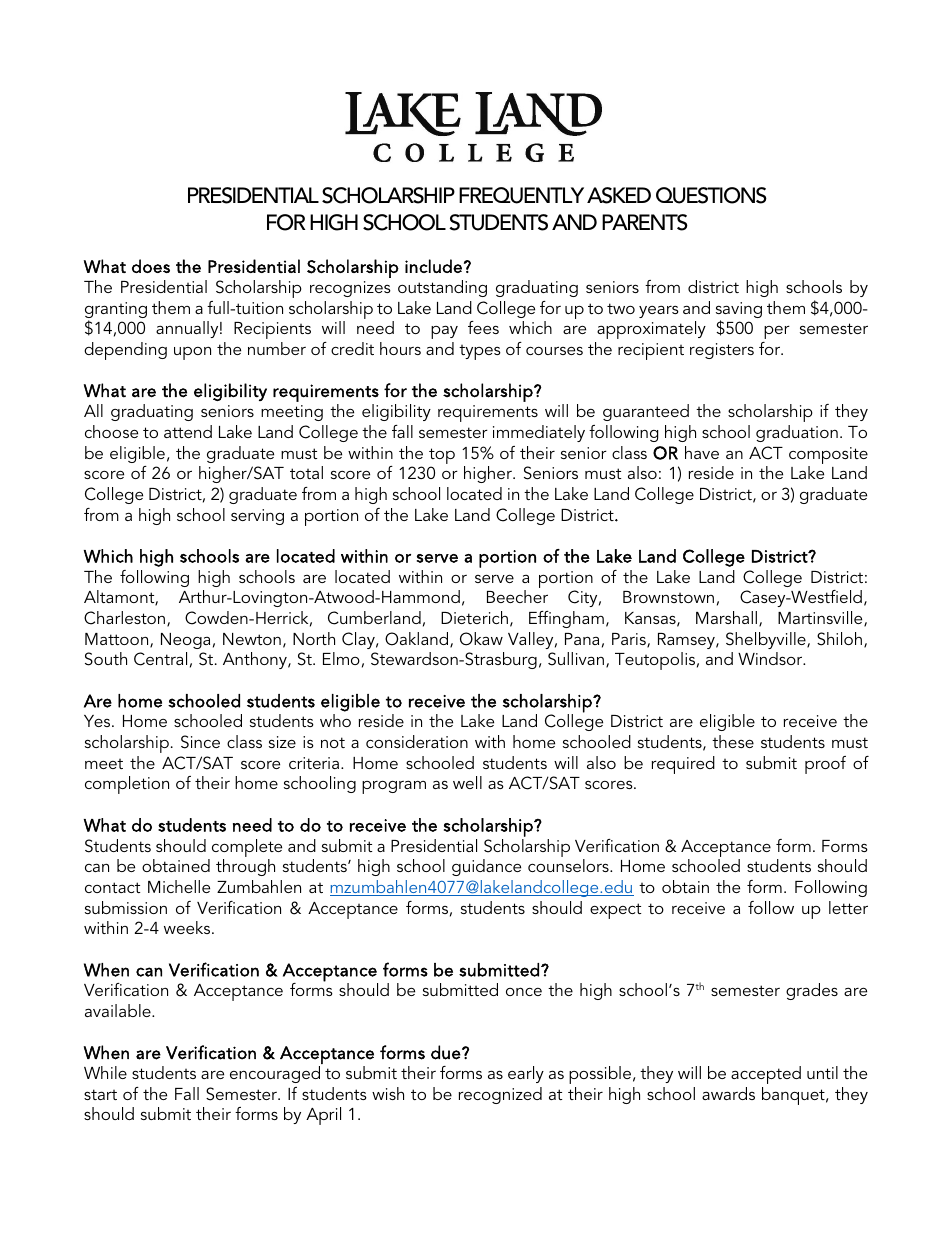  What do you see at coordinates (766, 1075) in the page?
I see `accepted` at bounding box center [766, 1075].
